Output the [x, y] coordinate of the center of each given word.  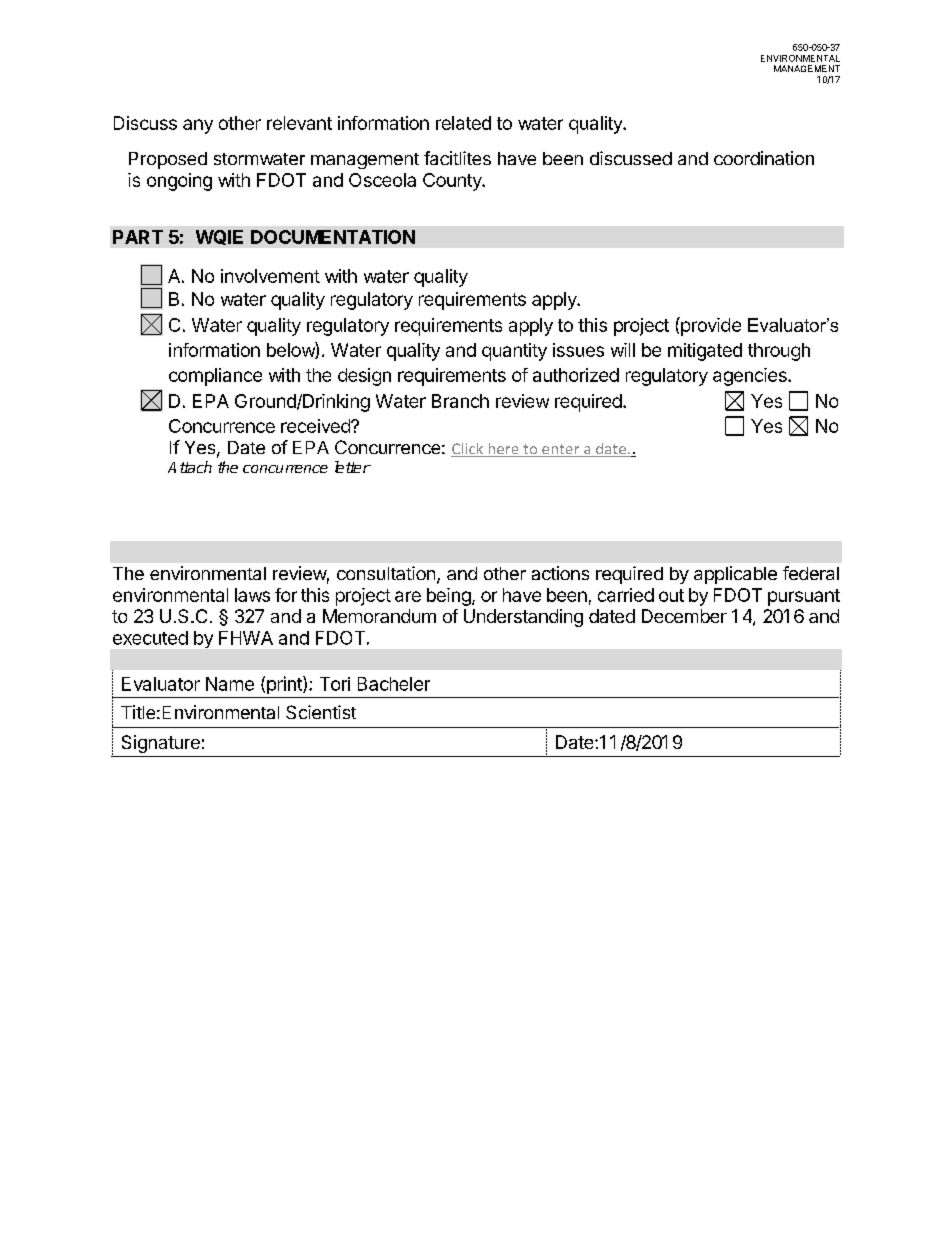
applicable [735, 575]
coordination [764, 158]
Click [468, 450]
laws [252, 595]
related [463, 123]
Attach [190, 467]
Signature [161, 744]
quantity [514, 352]
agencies [751, 377]
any [198, 126]
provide [710, 326]
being [450, 597]
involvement [270, 276]
